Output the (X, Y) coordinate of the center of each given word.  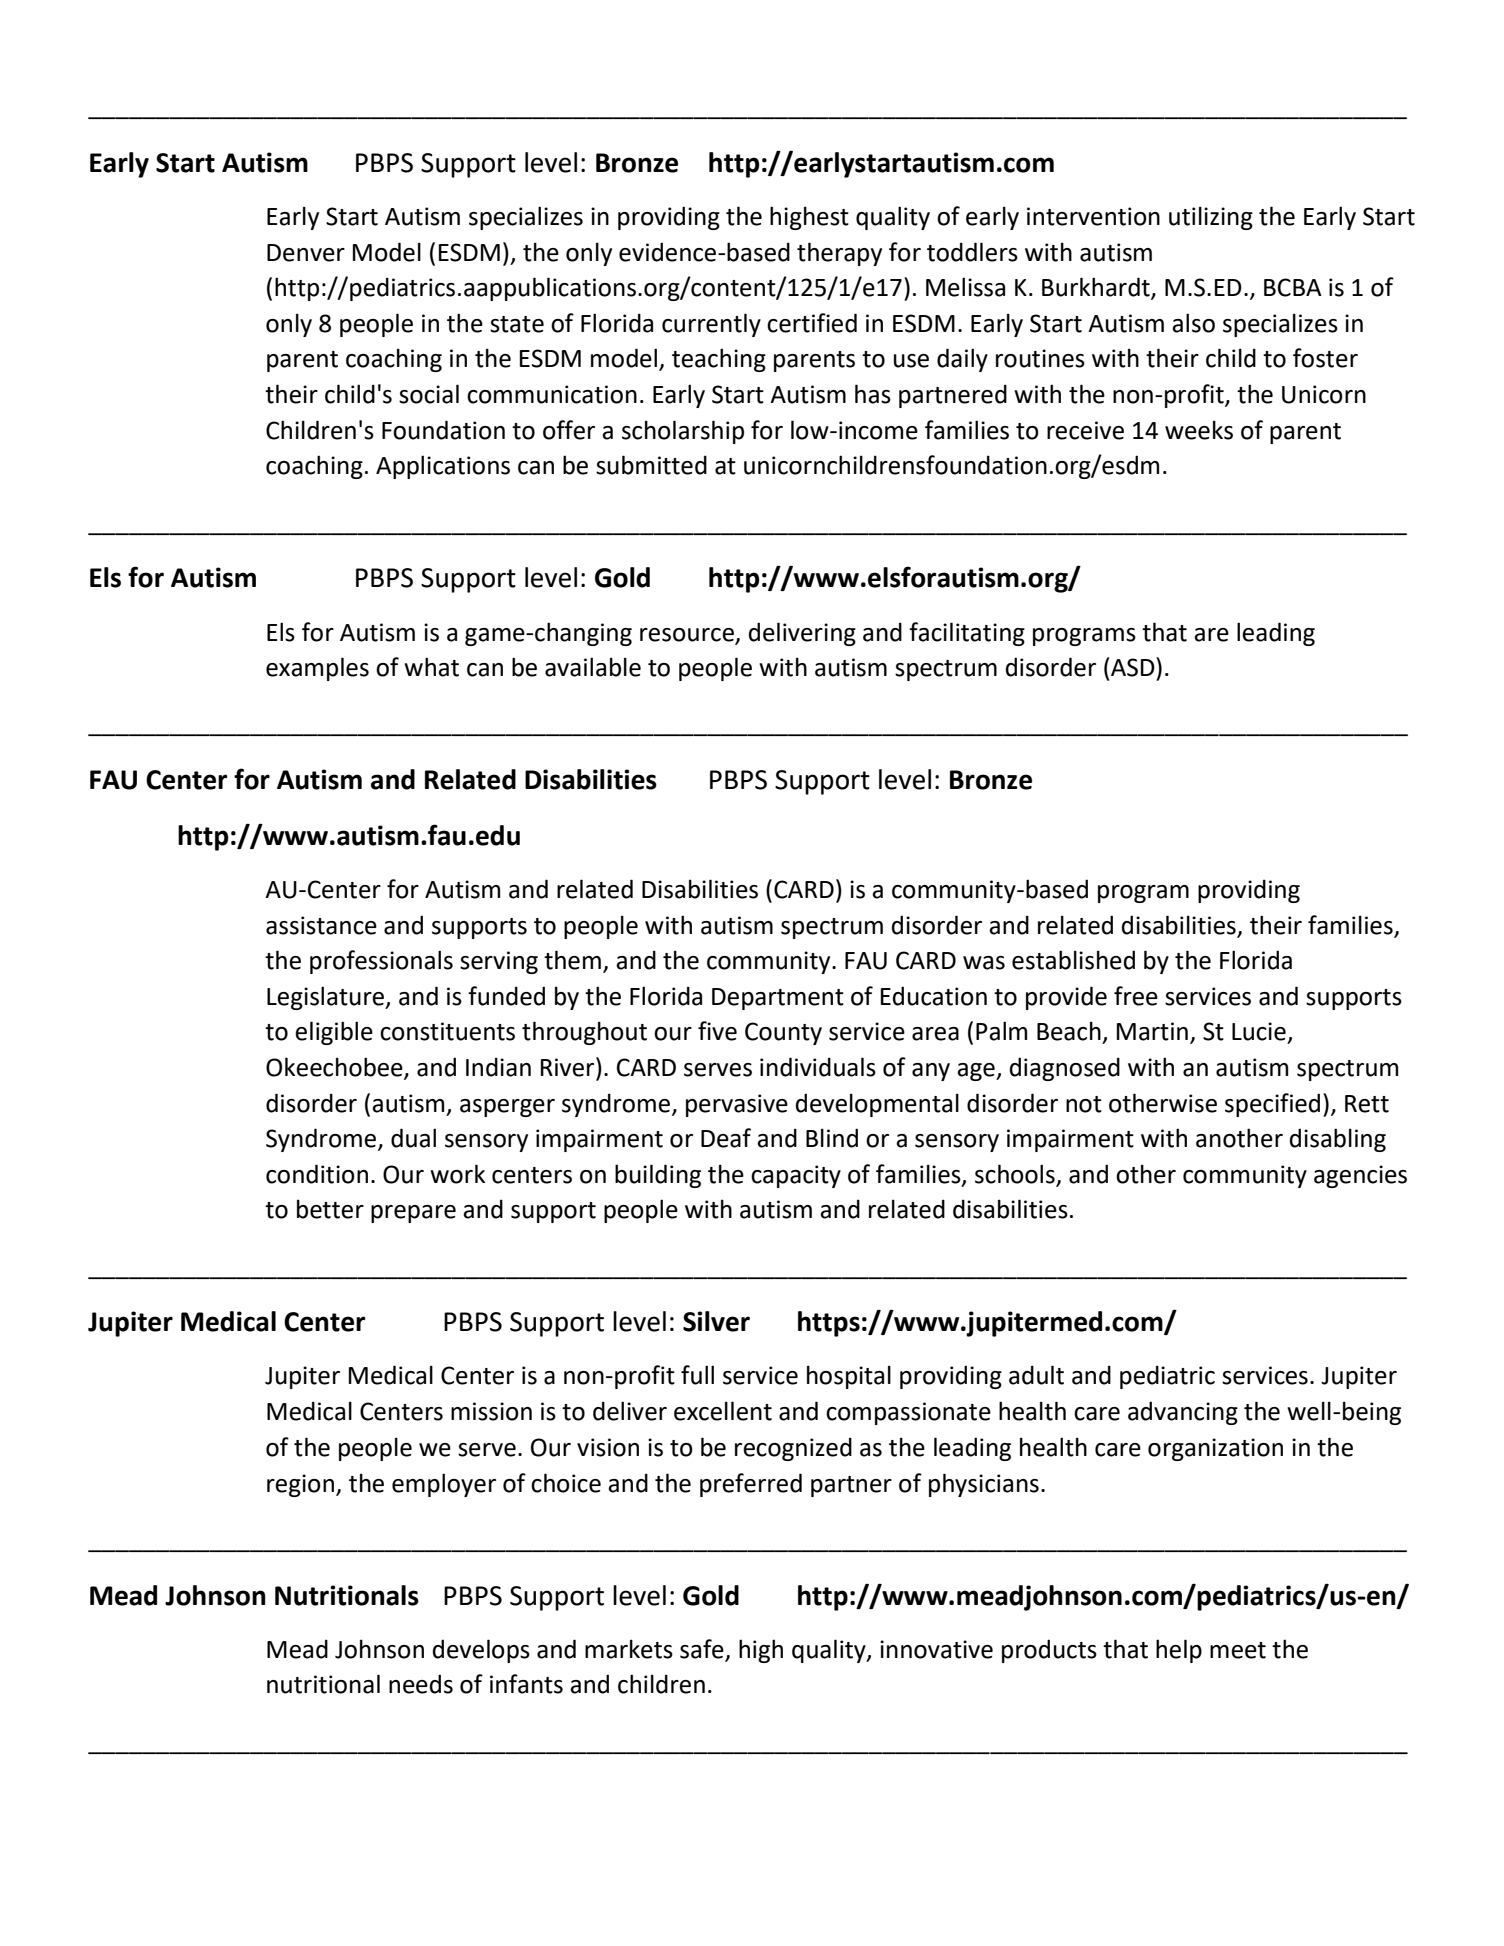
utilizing (1211, 218)
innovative (936, 1649)
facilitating (967, 634)
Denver (306, 253)
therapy (839, 254)
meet (1238, 1650)
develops (481, 1651)
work (457, 1174)
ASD (1134, 667)
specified (1272, 1105)
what (431, 667)
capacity (796, 1176)
